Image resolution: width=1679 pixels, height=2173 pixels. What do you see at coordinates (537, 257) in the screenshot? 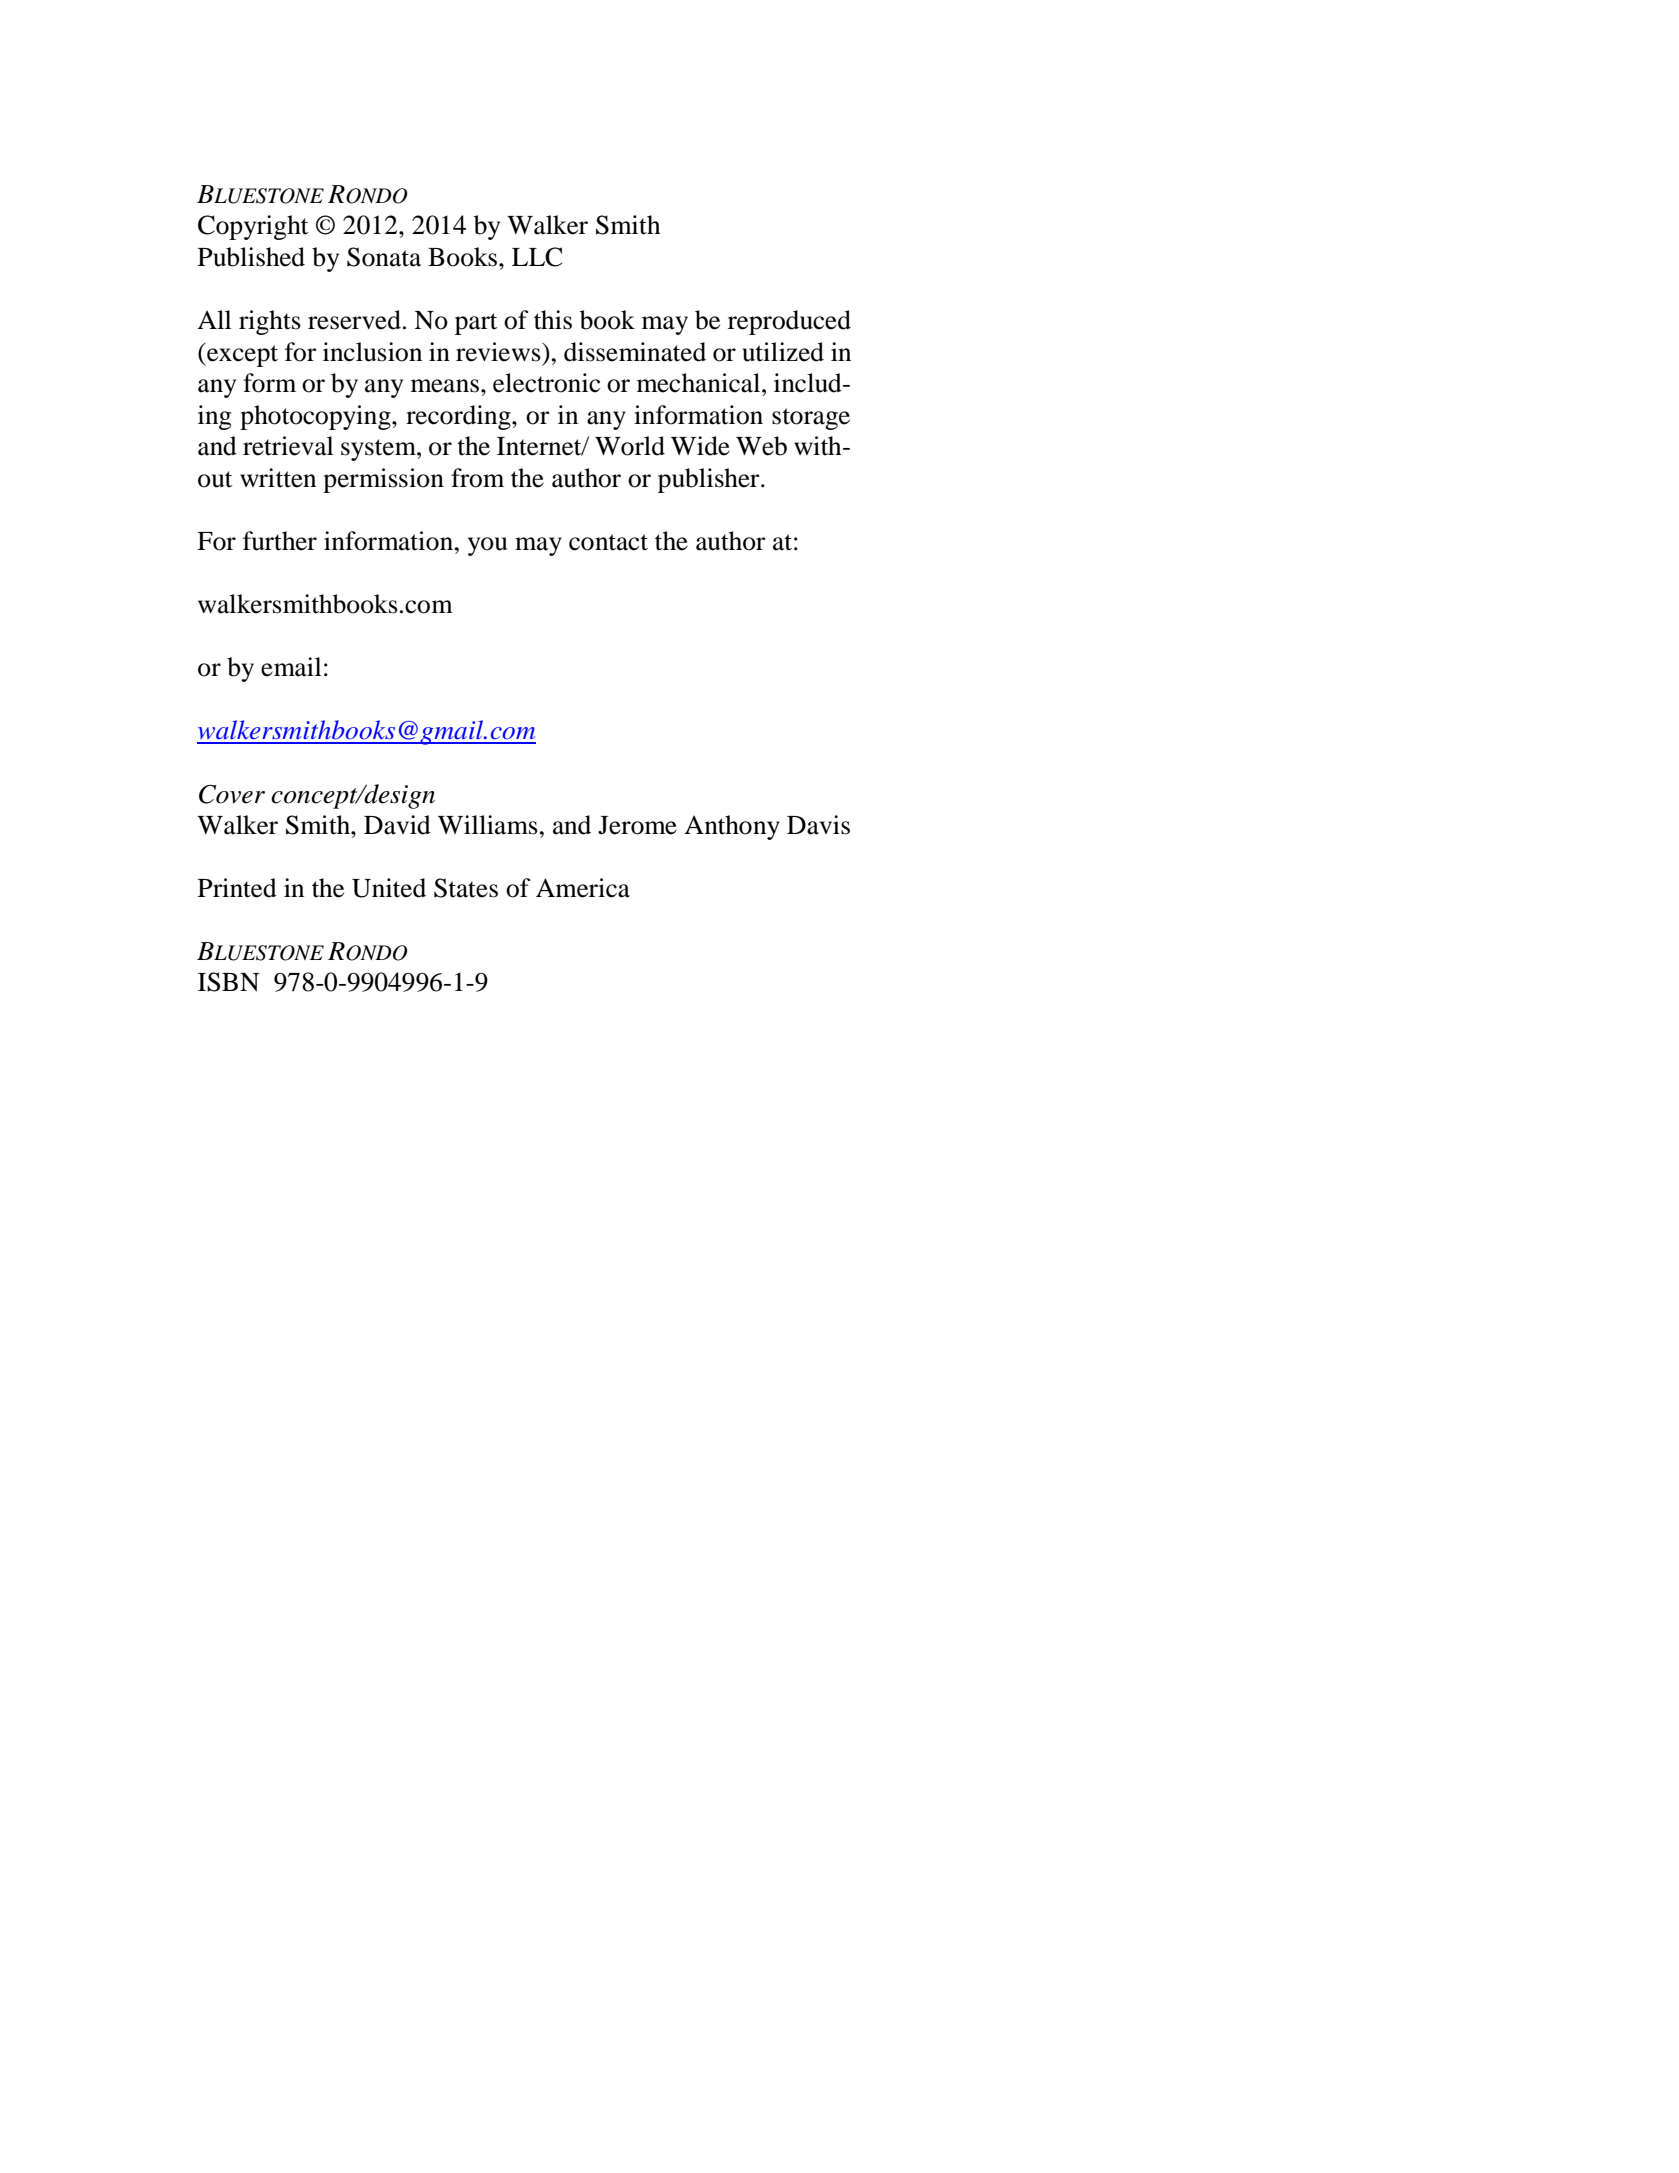
I see `LLC` at bounding box center [537, 257].
